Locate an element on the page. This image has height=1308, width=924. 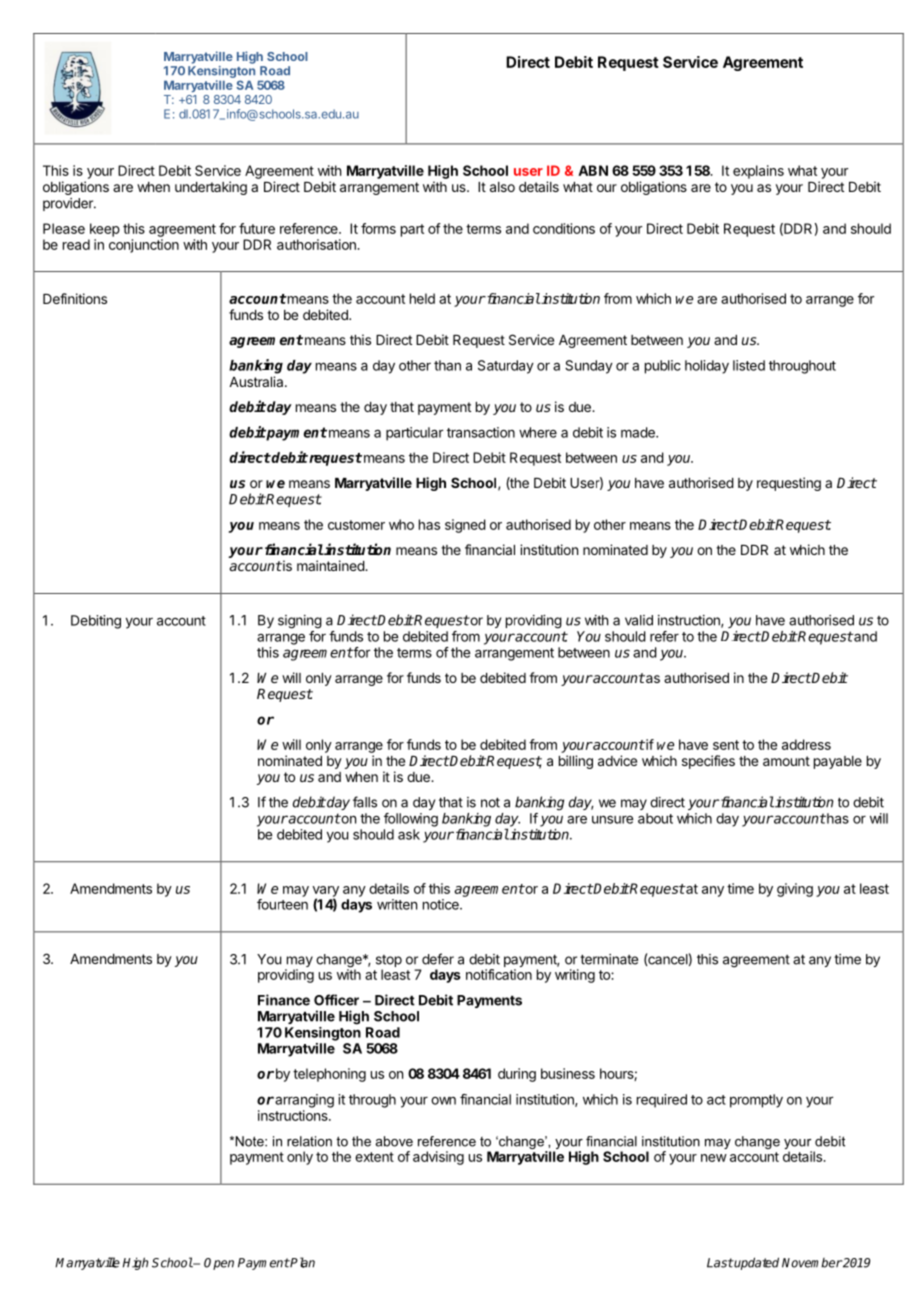
defer is located at coordinates (438, 959).
